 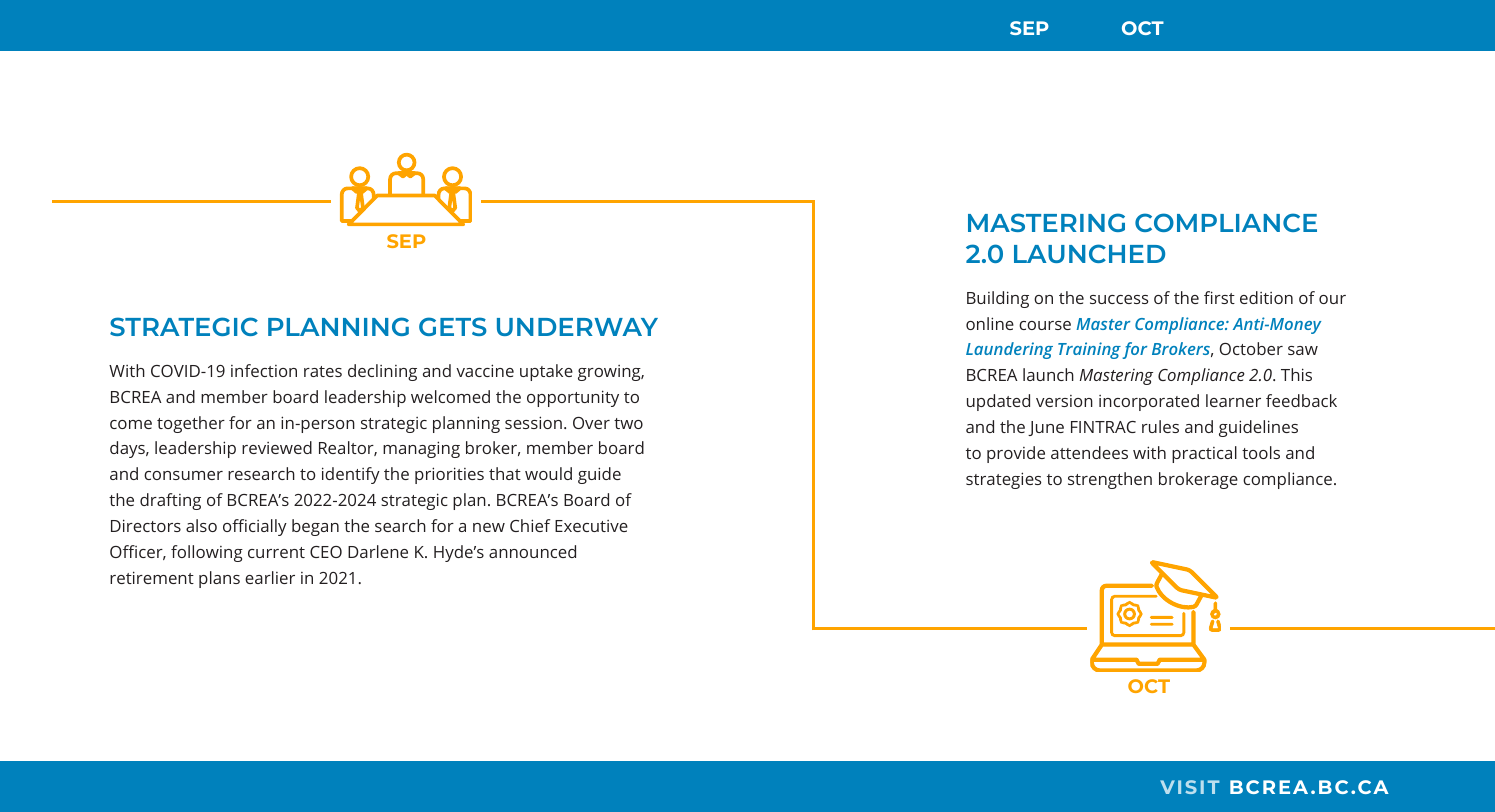 What do you see at coordinates (191, 424) in the image?
I see `together` at bounding box center [191, 424].
